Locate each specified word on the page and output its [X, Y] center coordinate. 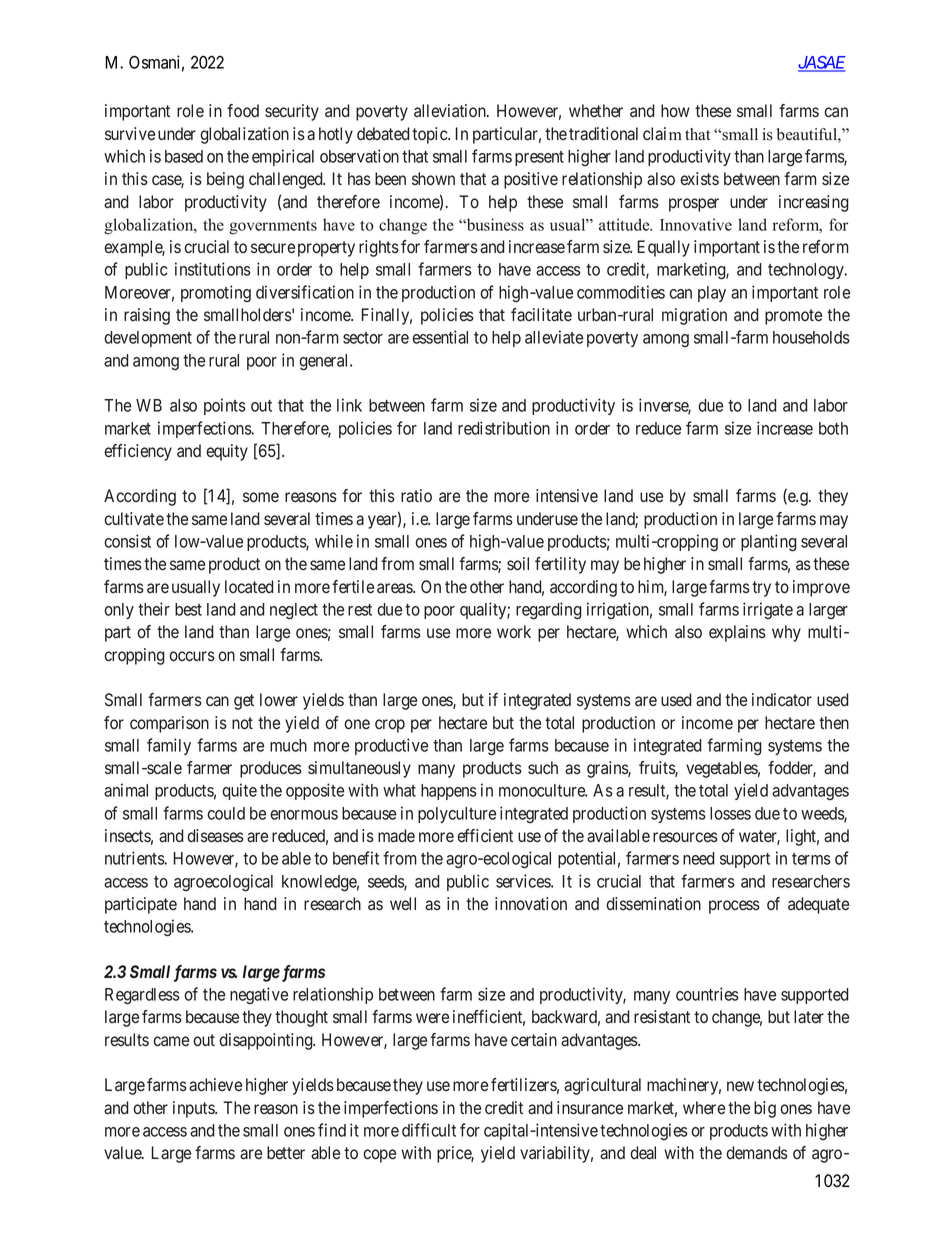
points [225, 406]
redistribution [504, 428]
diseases [215, 836]
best [188, 609]
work [514, 632]
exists [699, 179]
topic [430, 135]
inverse [665, 406]
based [184, 156]
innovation [531, 904]
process [734, 907]
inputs [194, 1109]
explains [737, 633]
